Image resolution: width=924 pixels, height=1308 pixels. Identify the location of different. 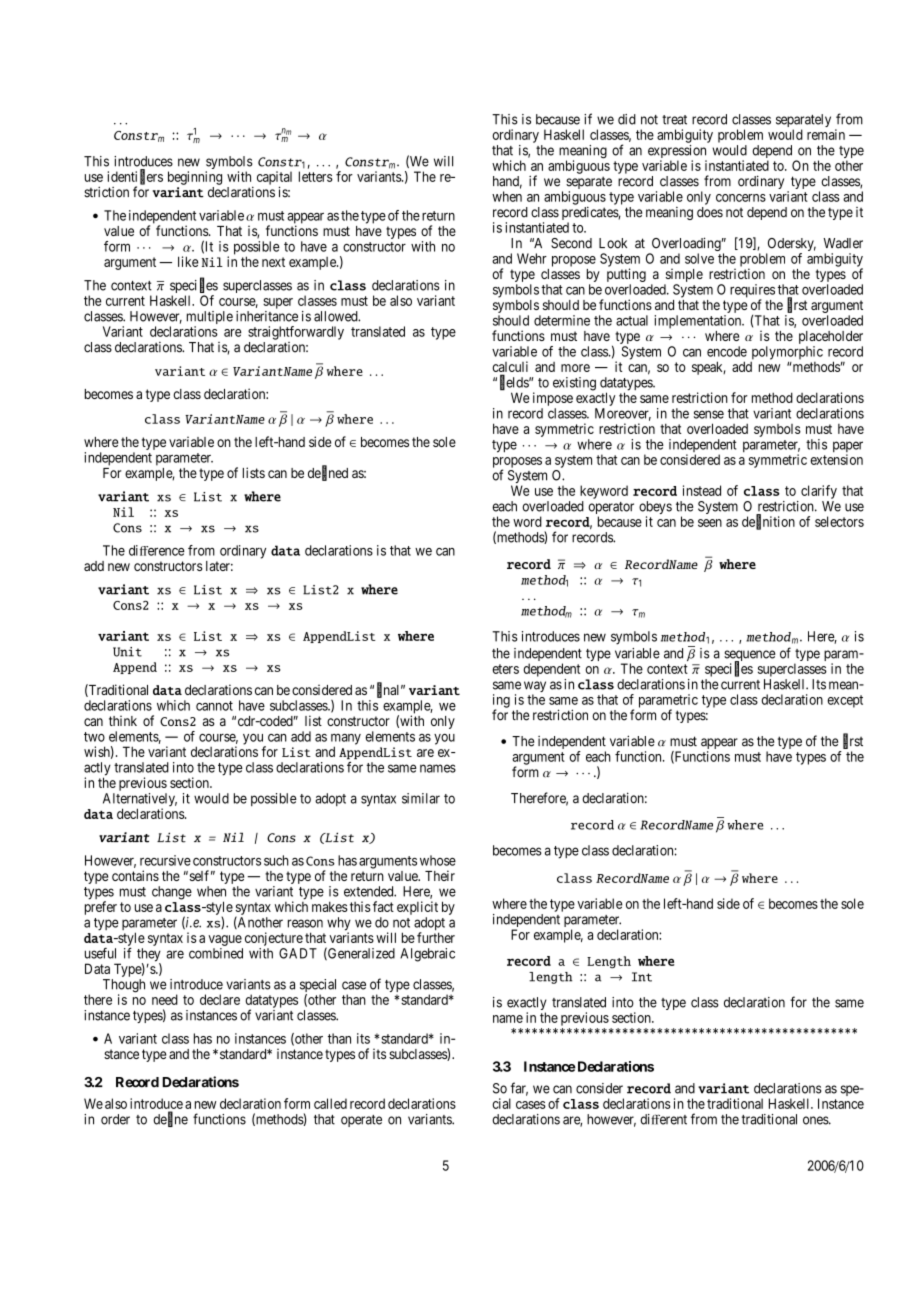
(663, 1119).
